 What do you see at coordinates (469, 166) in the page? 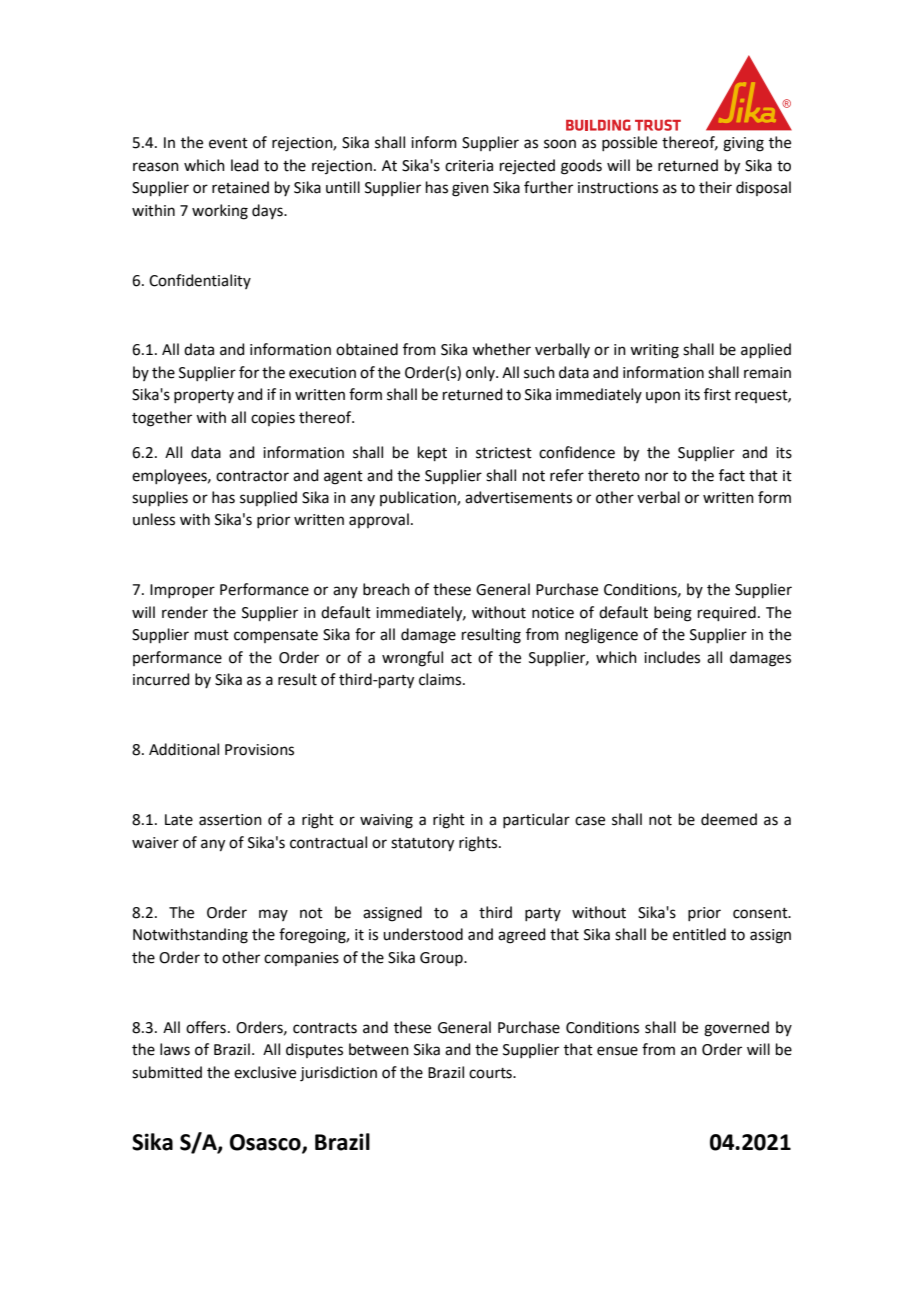
I see `criteria` at bounding box center [469, 166].
